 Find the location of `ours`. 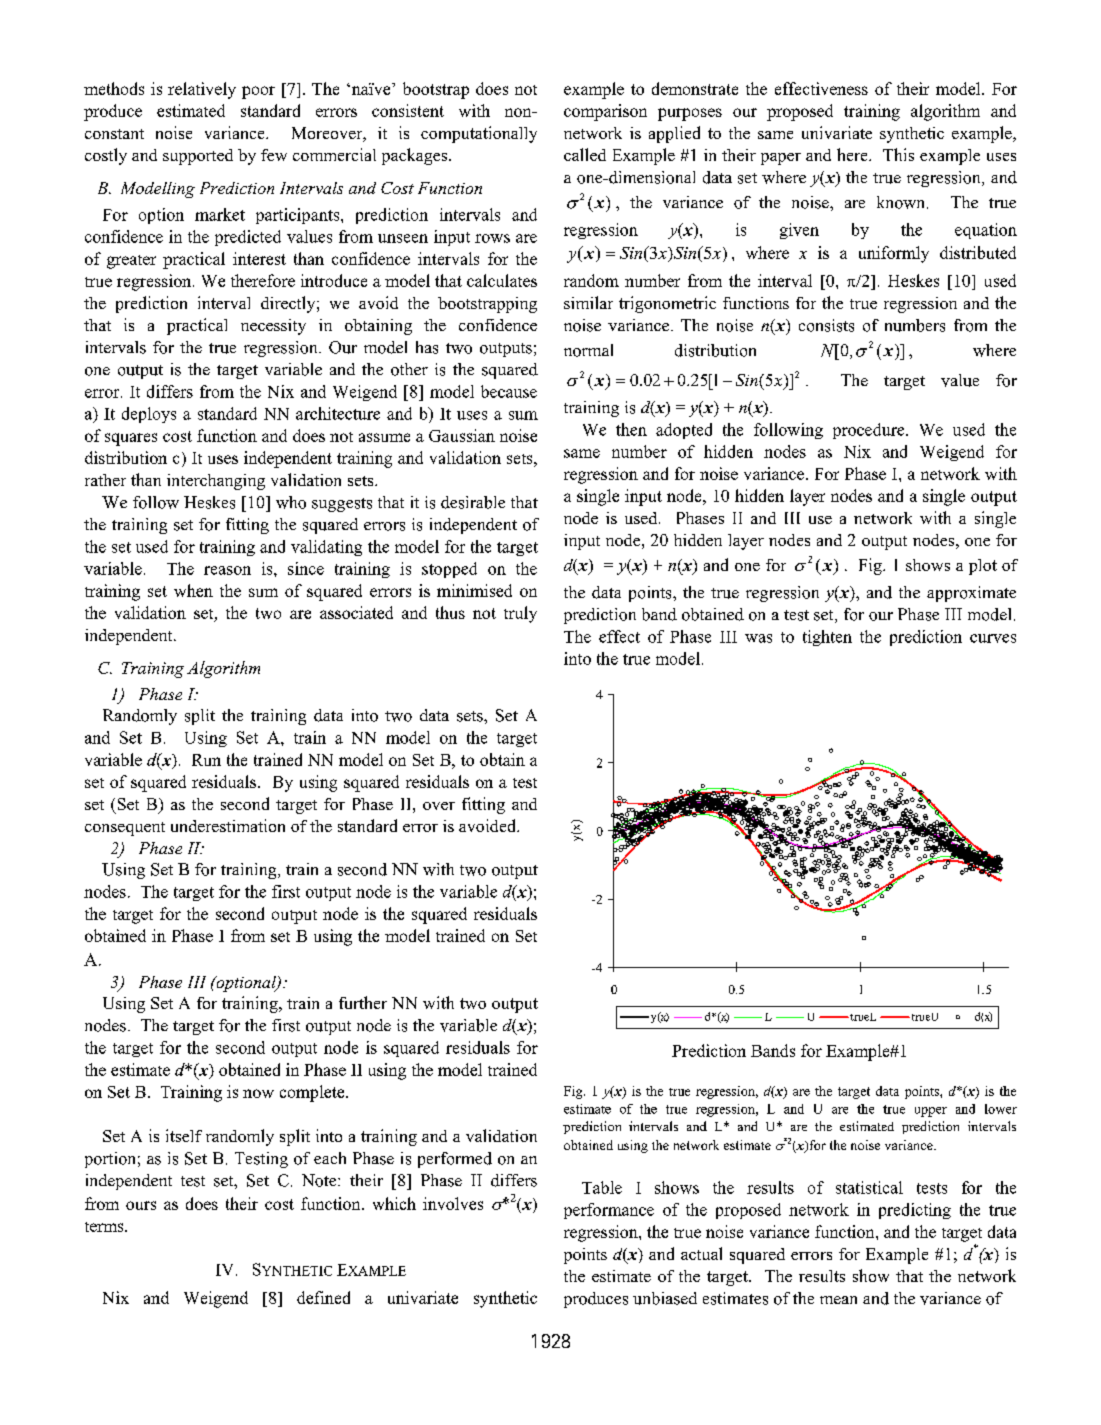

ours is located at coordinates (141, 1205).
